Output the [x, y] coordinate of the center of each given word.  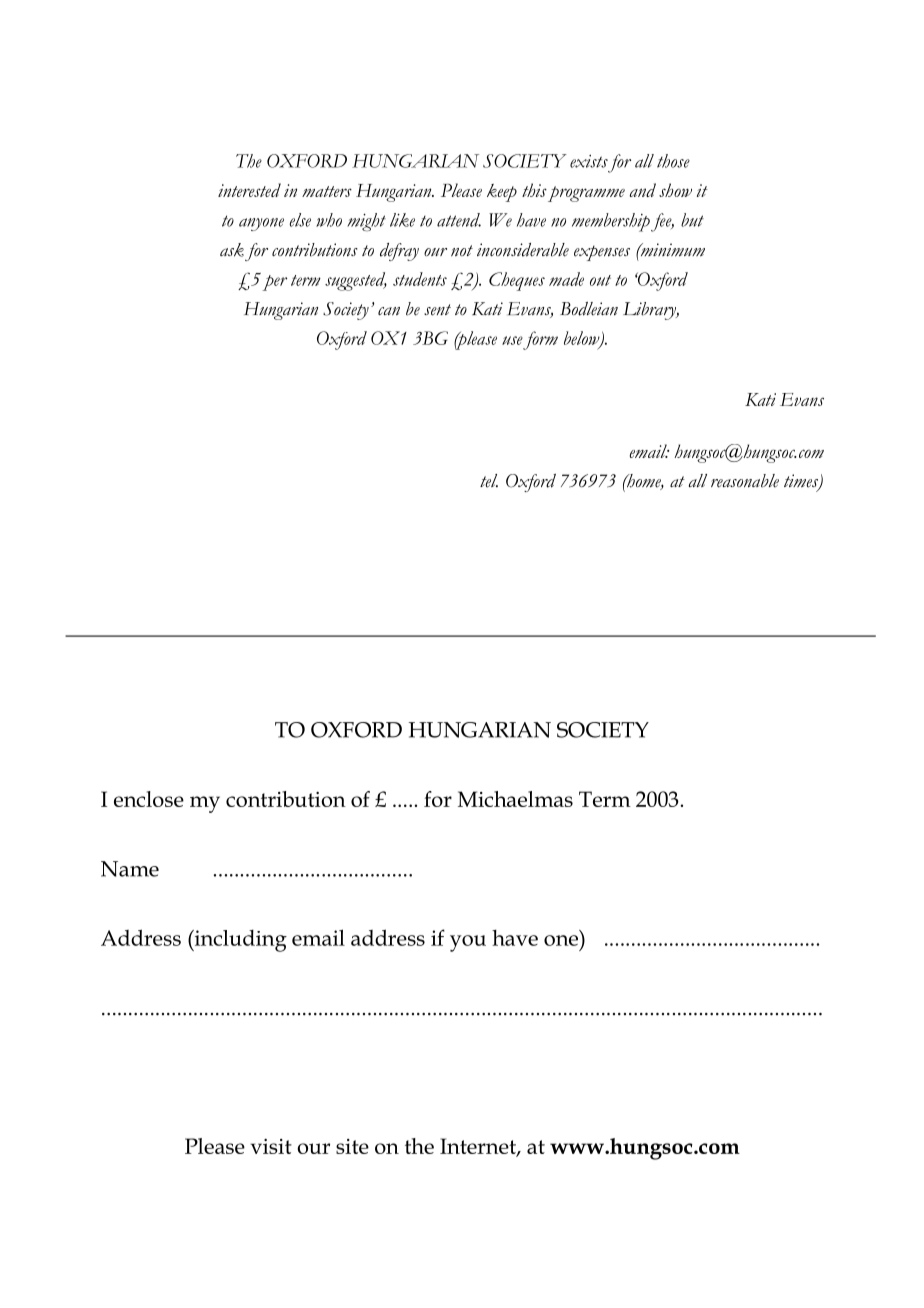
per [274, 283]
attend [459, 220]
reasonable [745, 481]
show [675, 190]
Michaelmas [515, 799]
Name [130, 869]
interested [249, 190]
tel [489, 481]
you [468, 943]
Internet [479, 1147]
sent [437, 310]
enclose [149, 799]
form [540, 340]
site [352, 1146]
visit [271, 1146]
